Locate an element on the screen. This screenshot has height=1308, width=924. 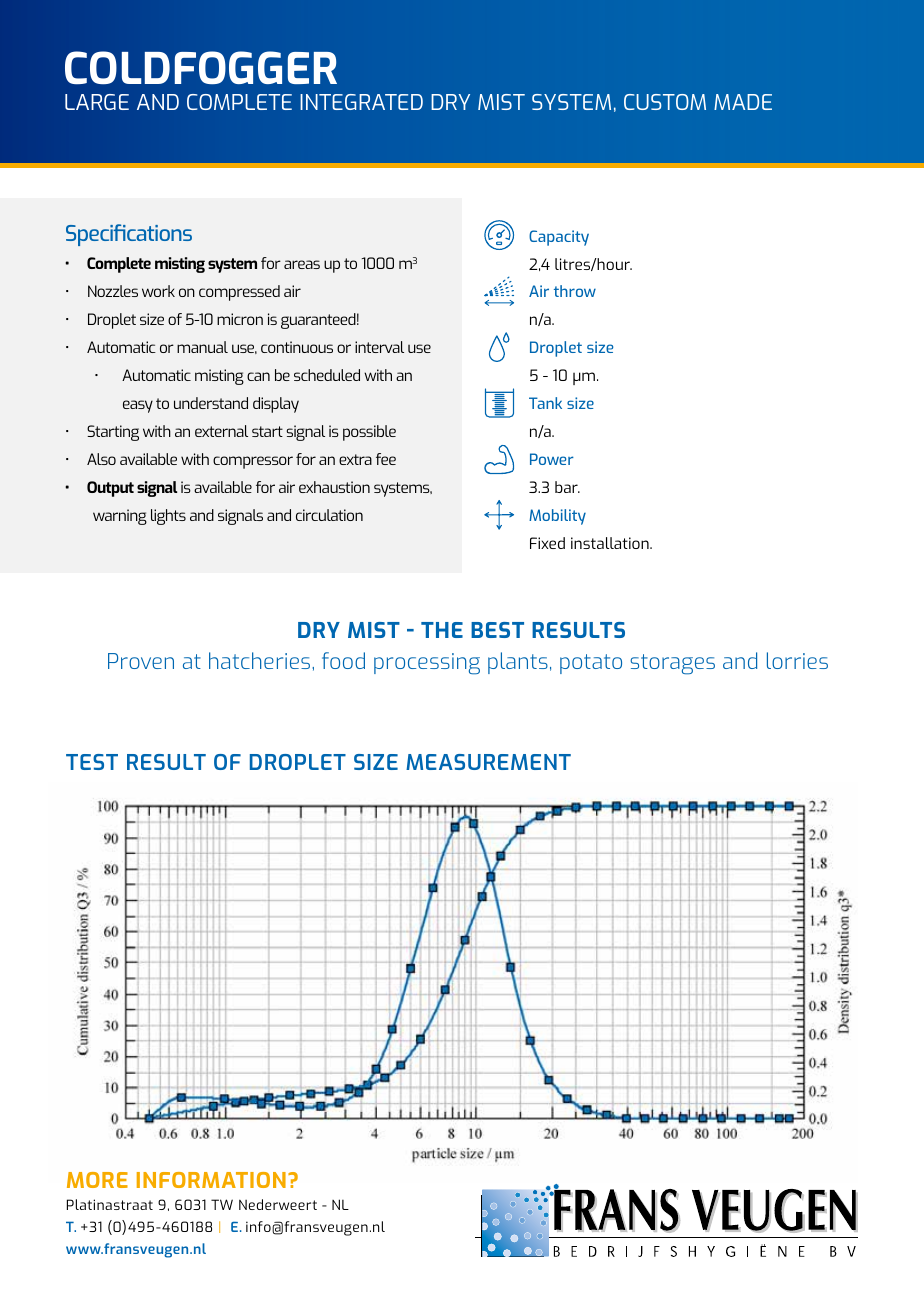
MADE is located at coordinates (743, 102).
